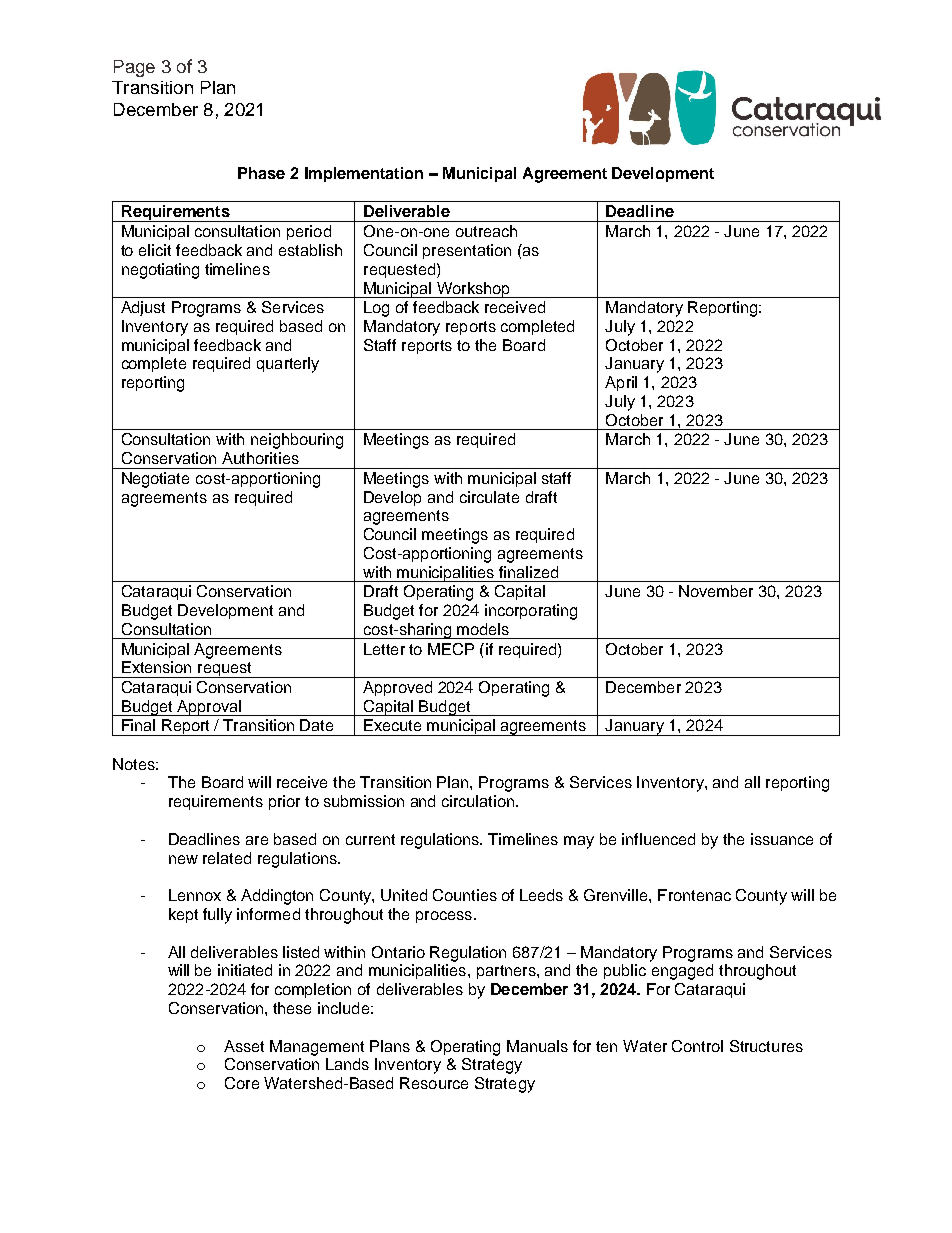  What do you see at coordinates (434, 1083) in the screenshot?
I see `Resource` at bounding box center [434, 1083].
